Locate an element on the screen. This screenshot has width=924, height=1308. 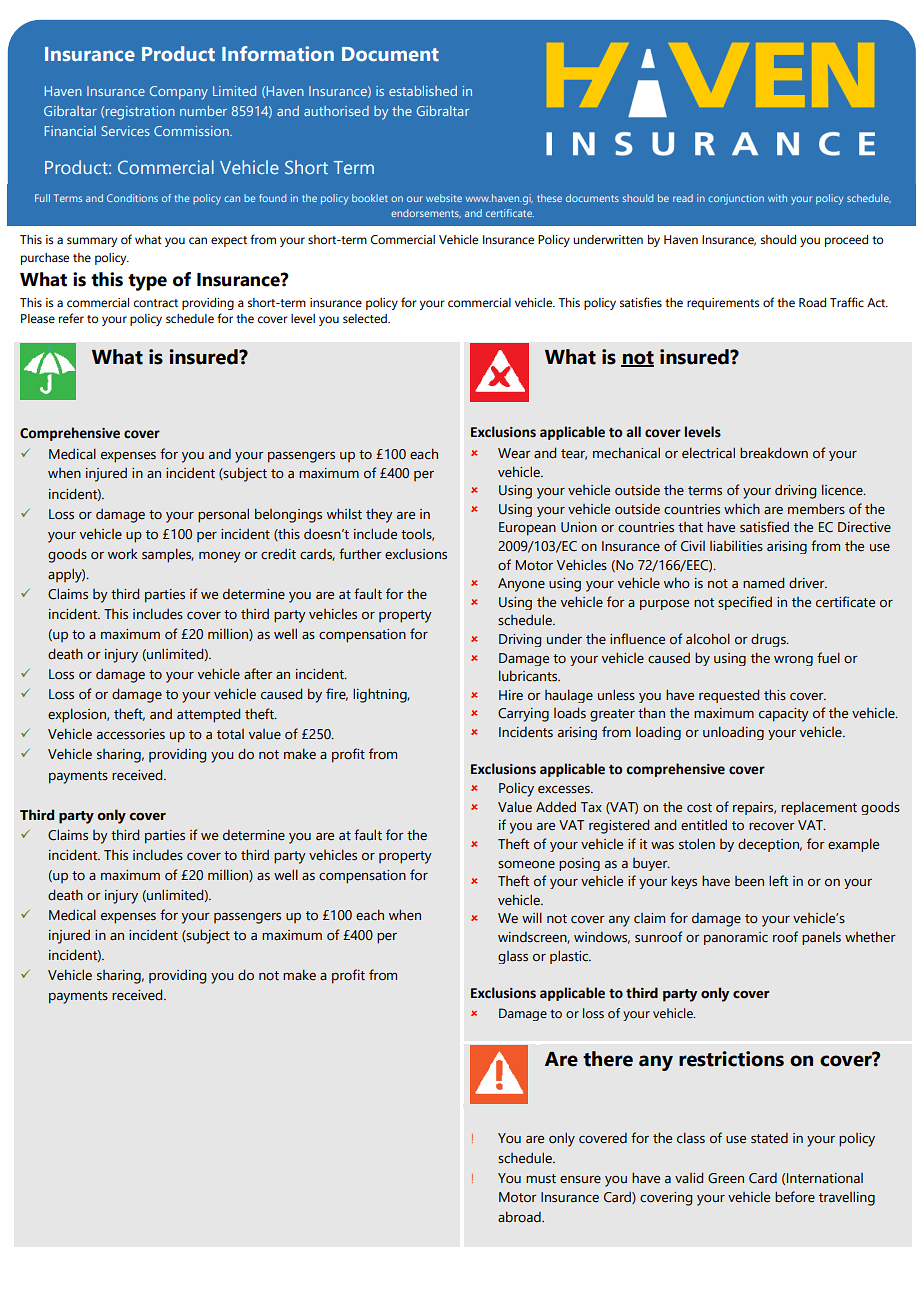
Anyone is located at coordinates (521, 585).
